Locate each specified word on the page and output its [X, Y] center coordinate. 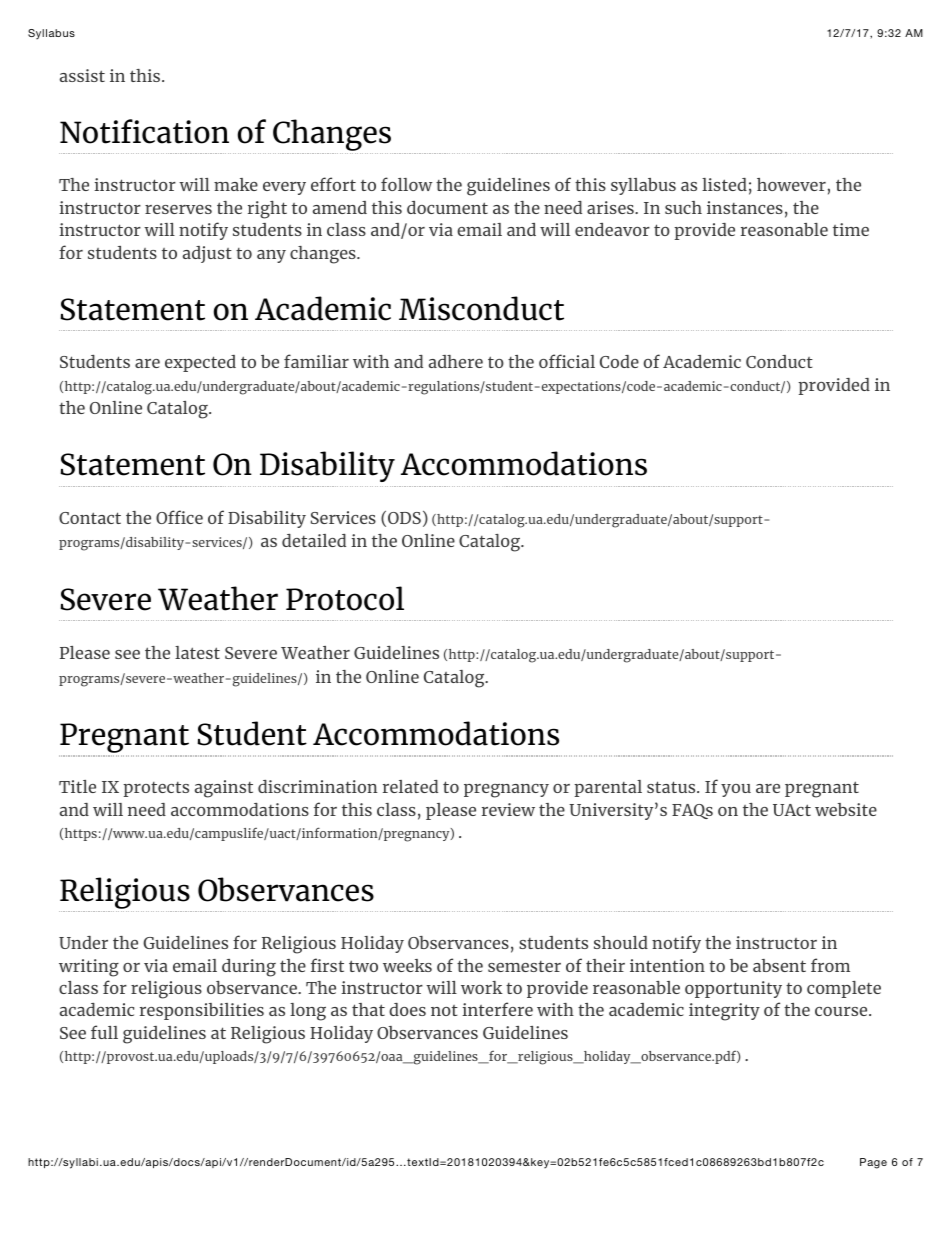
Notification [144, 131]
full [104, 1032]
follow [406, 184]
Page [873, 1163]
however [791, 184]
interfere [497, 1009]
